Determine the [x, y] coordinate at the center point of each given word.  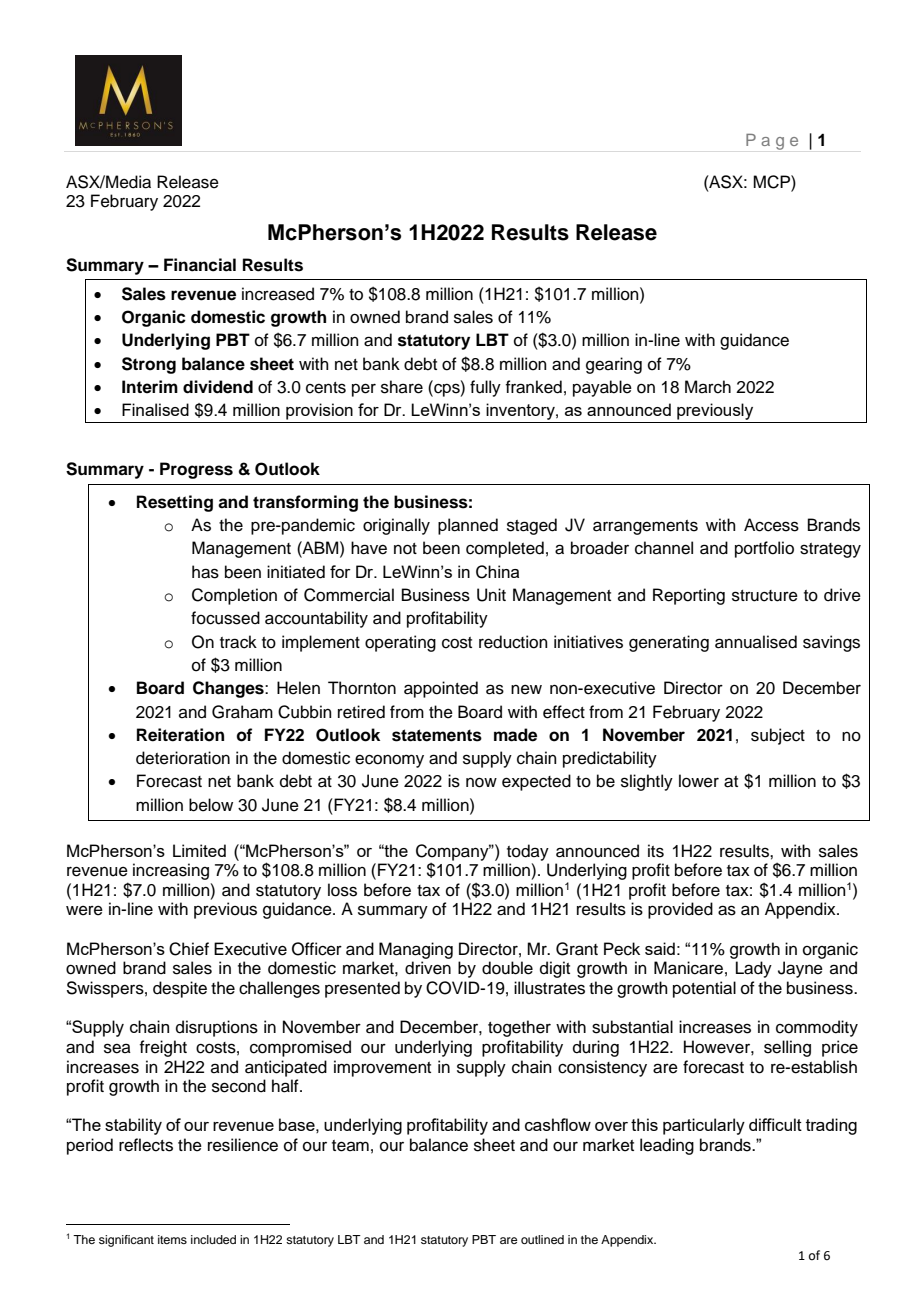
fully [485, 388]
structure [765, 596]
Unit [491, 595]
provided [680, 910]
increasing [171, 871]
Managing [416, 950]
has [205, 572]
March [708, 387]
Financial [200, 265]
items [172, 1239]
